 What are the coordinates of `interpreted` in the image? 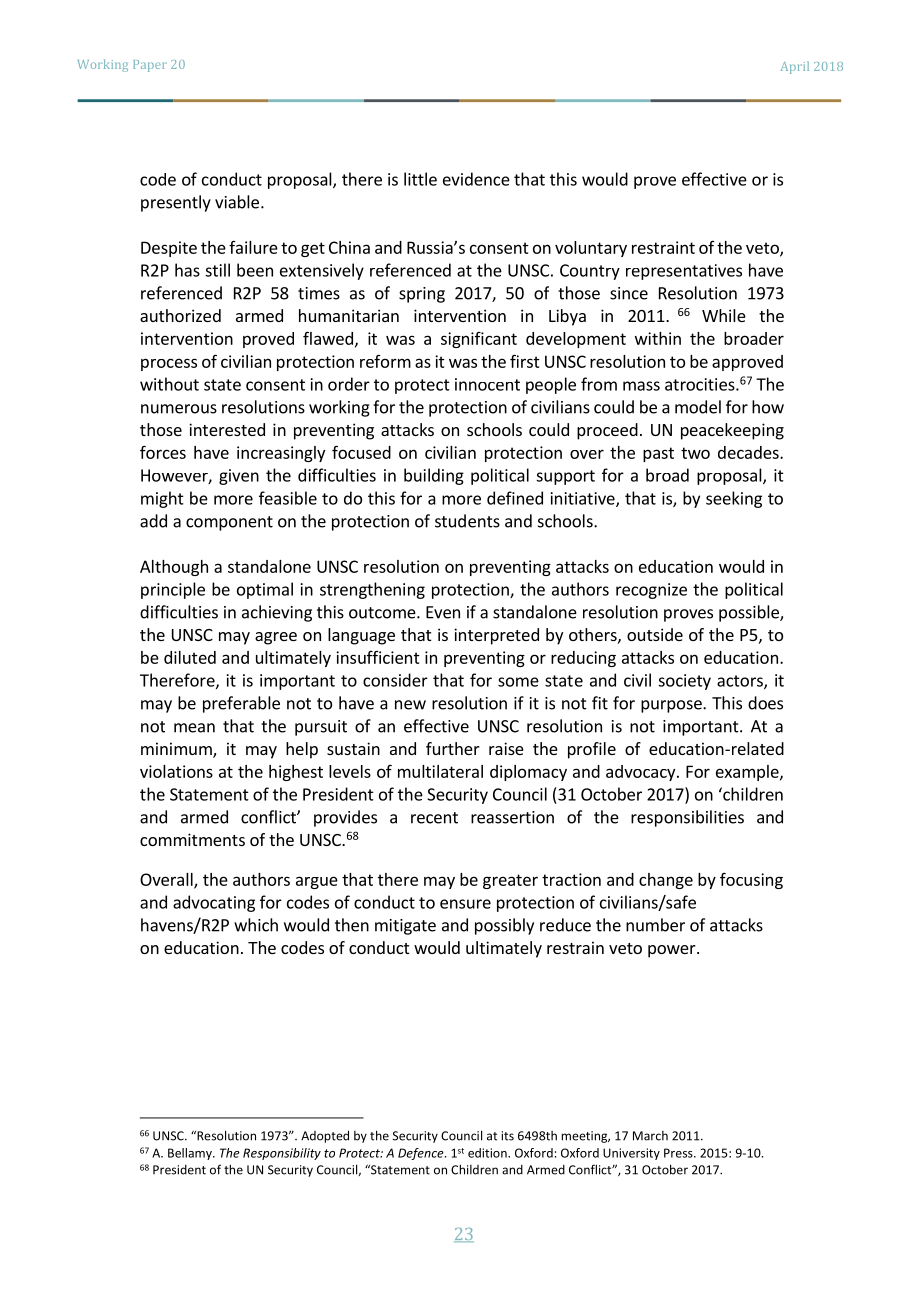 It's located at (496, 636).
